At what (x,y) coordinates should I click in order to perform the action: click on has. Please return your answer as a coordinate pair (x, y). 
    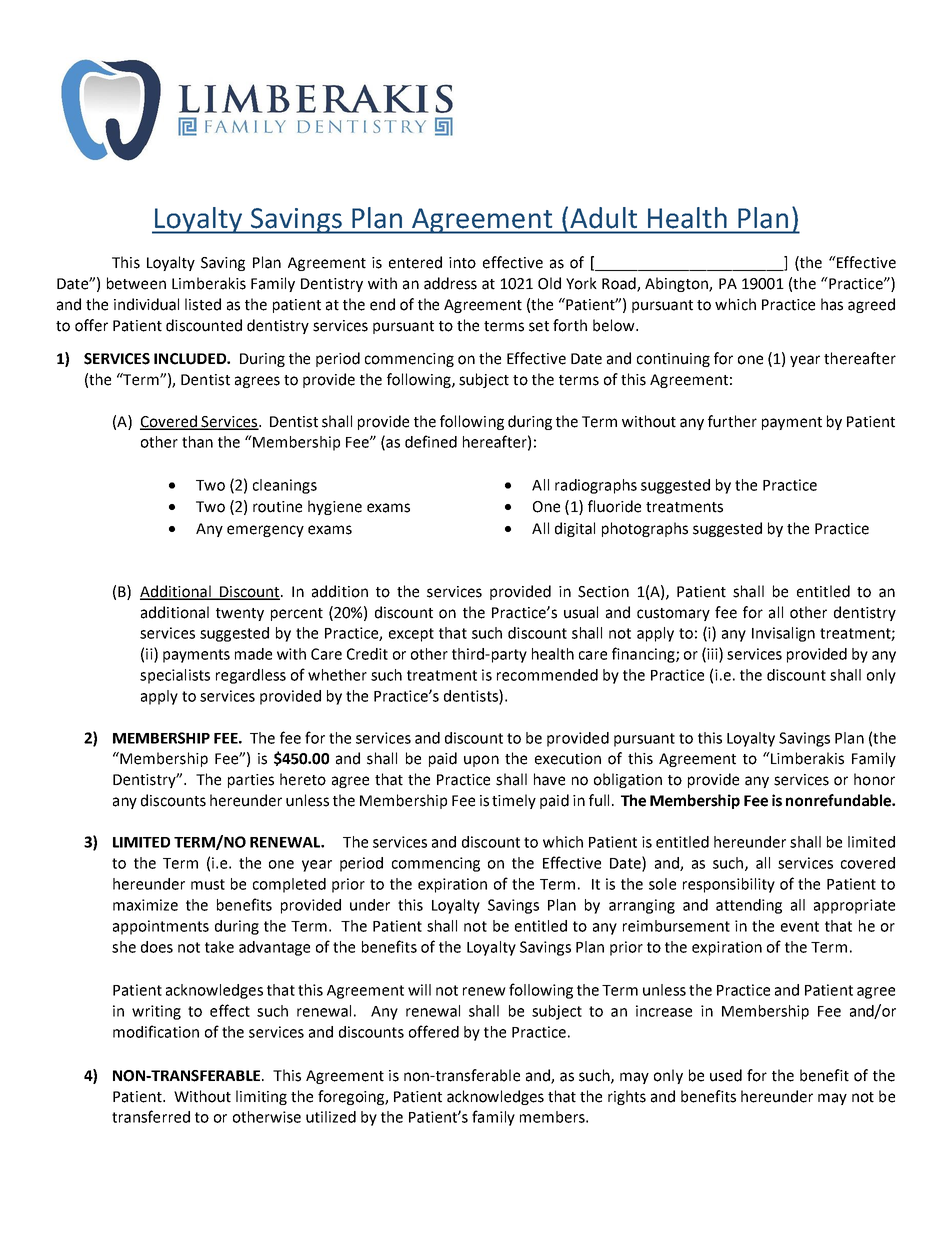
    Looking at the image, I should click on (832, 304).
